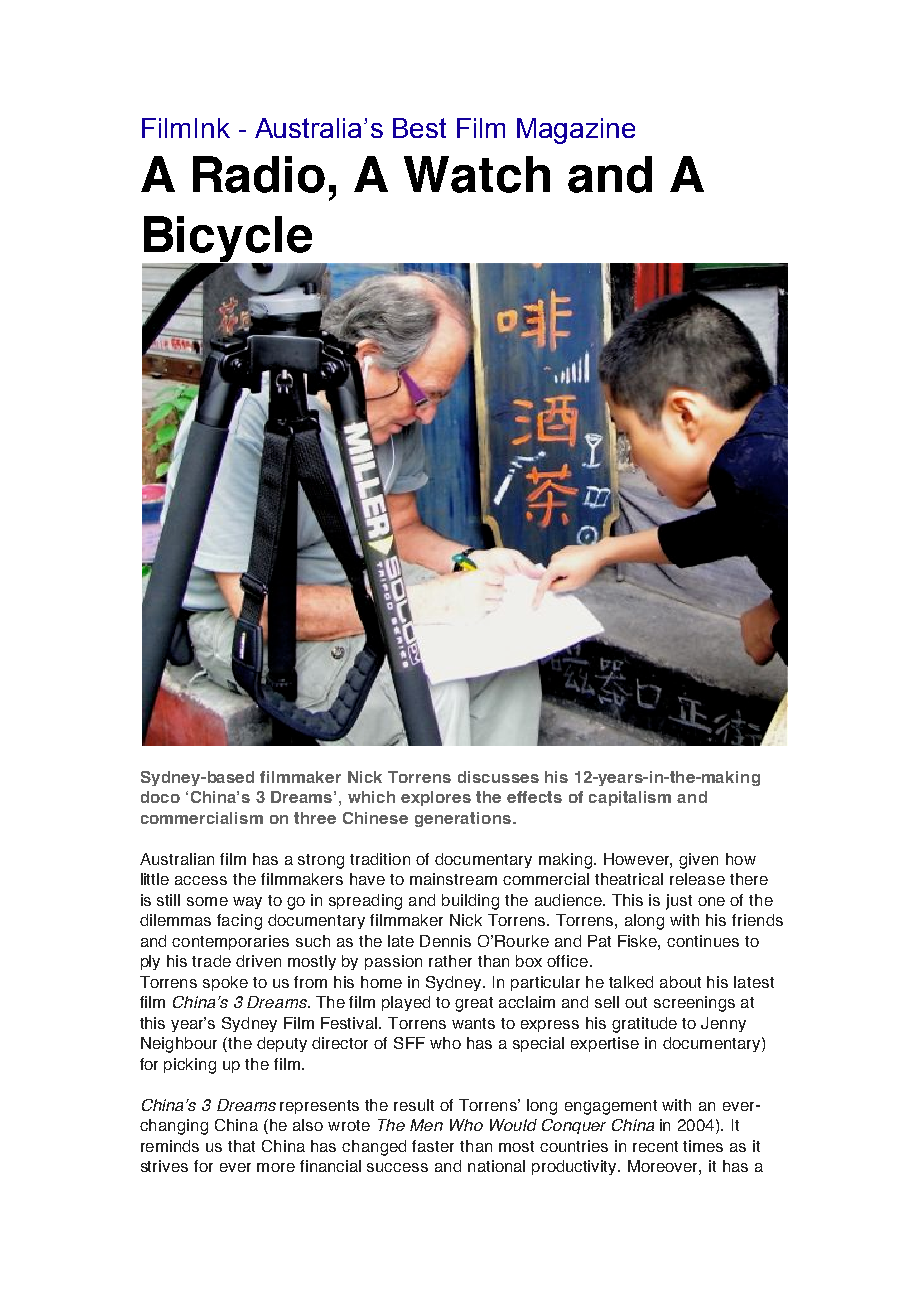 The height and width of the image is (1308, 924). Describe the element at coordinates (453, 879) in the image. I see `mainstream` at that location.
